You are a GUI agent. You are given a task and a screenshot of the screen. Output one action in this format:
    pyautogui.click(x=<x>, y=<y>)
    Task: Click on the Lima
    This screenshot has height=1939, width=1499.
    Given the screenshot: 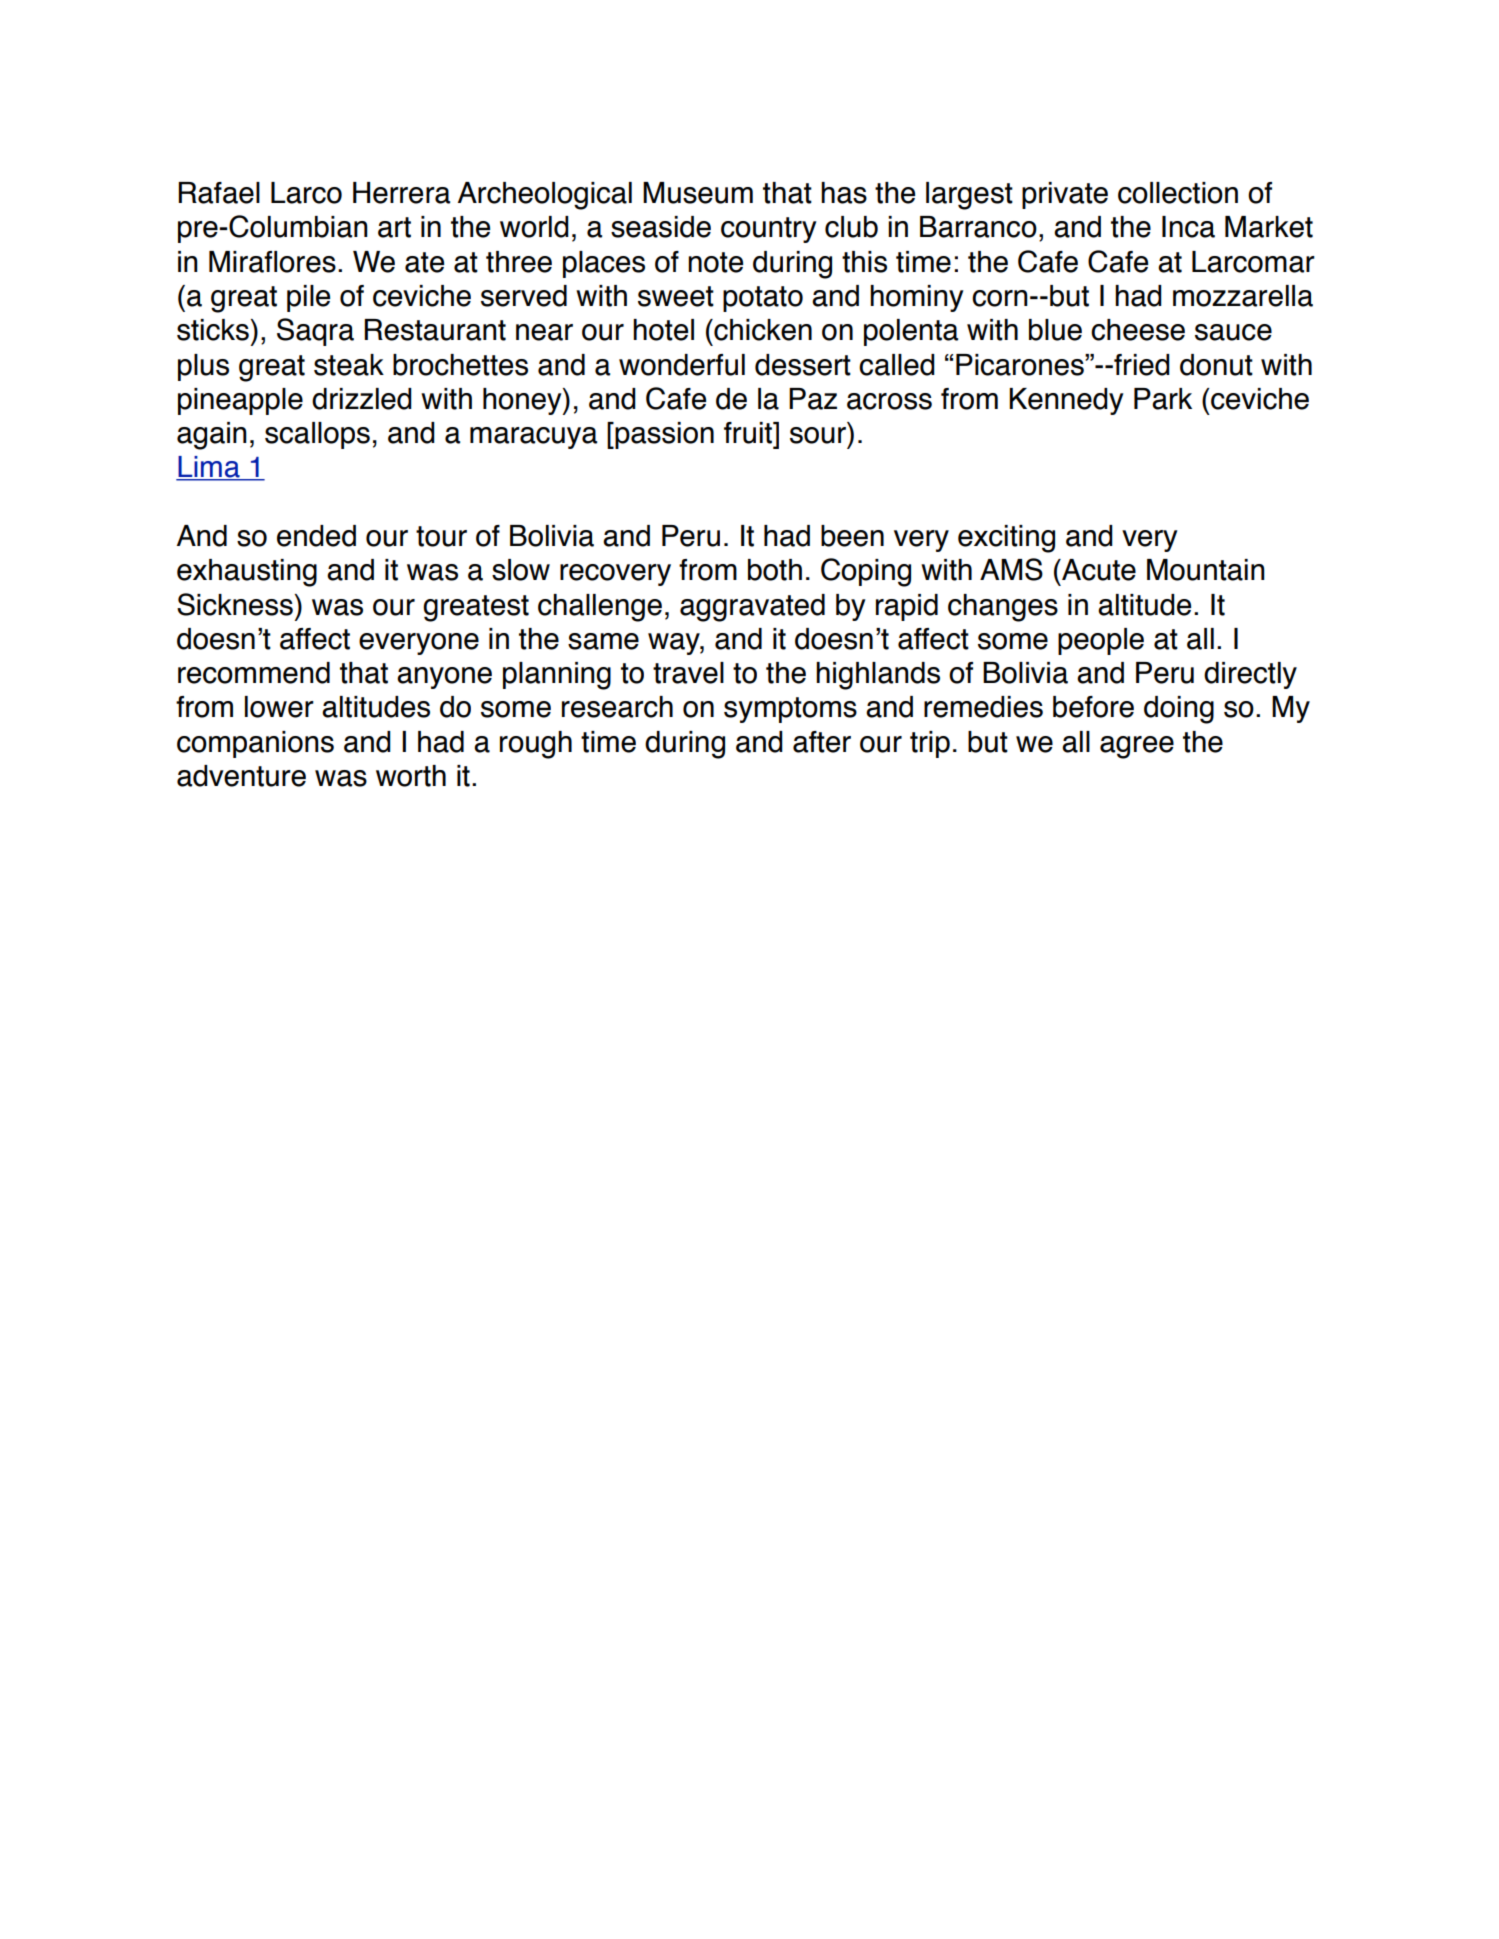 What is the action you would take?
    pyautogui.click(x=209, y=468)
